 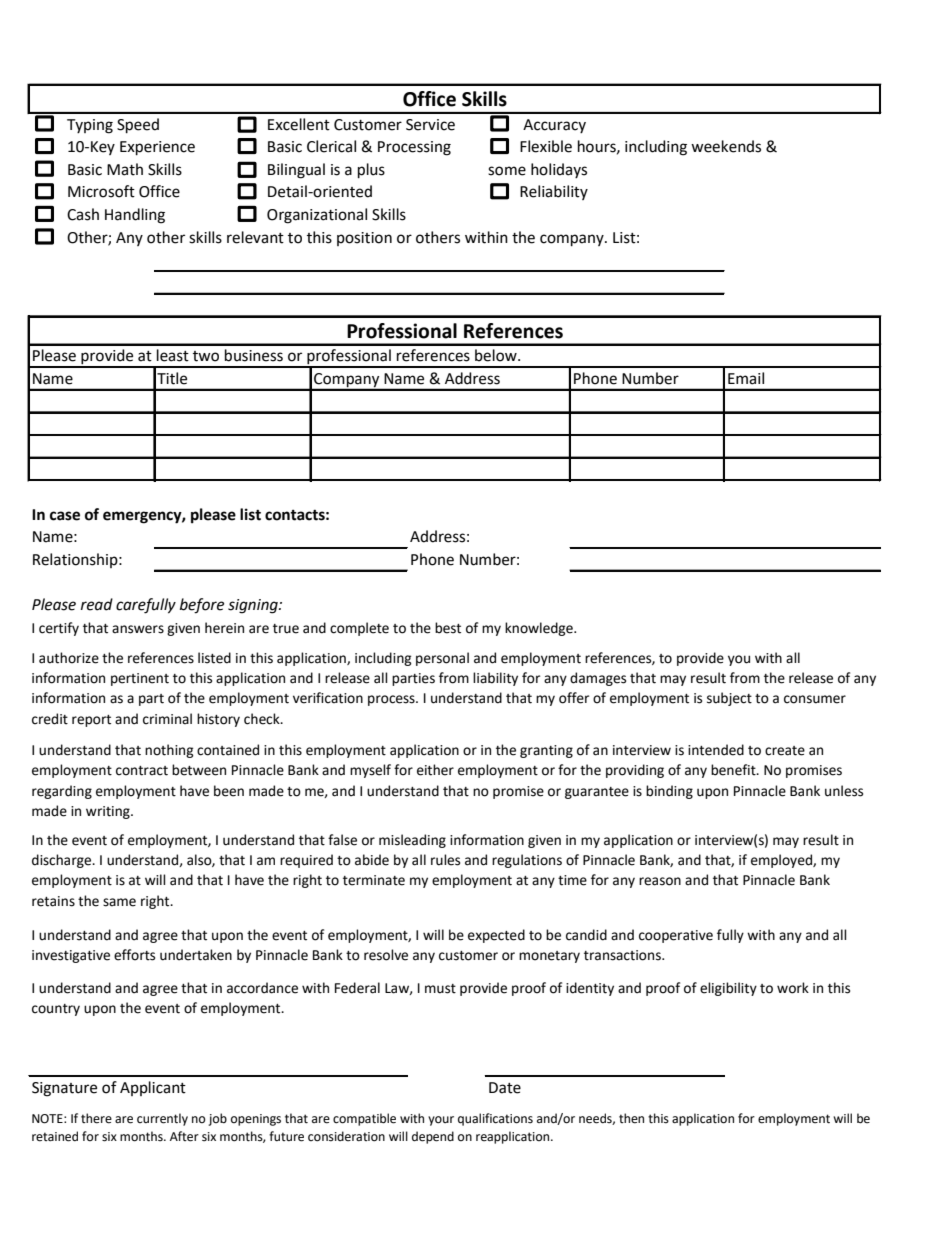 What do you see at coordinates (430, 125) in the page?
I see `Service` at bounding box center [430, 125].
